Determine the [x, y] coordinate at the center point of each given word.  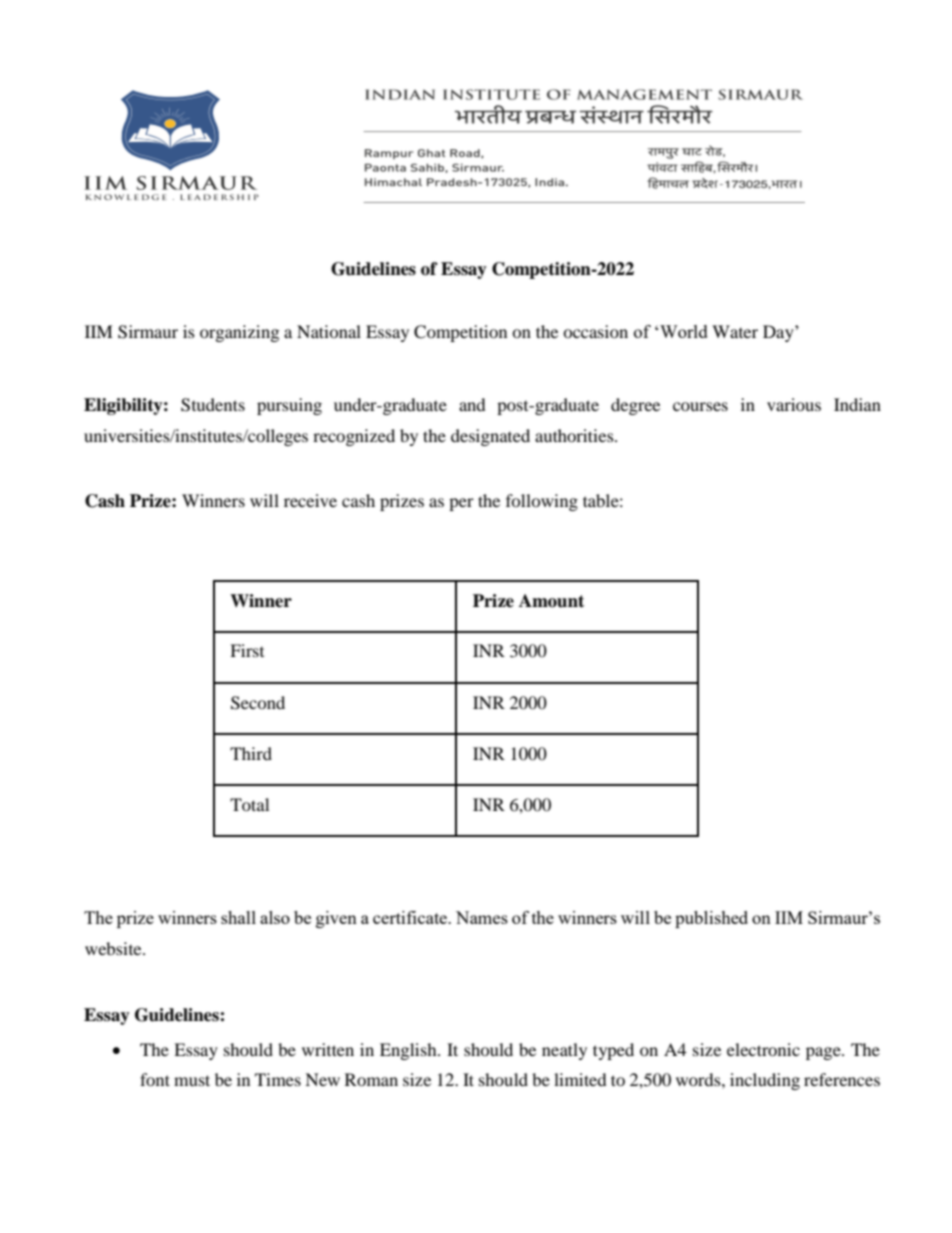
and [472, 404]
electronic [763, 1049]
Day [779, 333]
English [409, 1051]
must [192, 1080]
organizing [239, 333]
